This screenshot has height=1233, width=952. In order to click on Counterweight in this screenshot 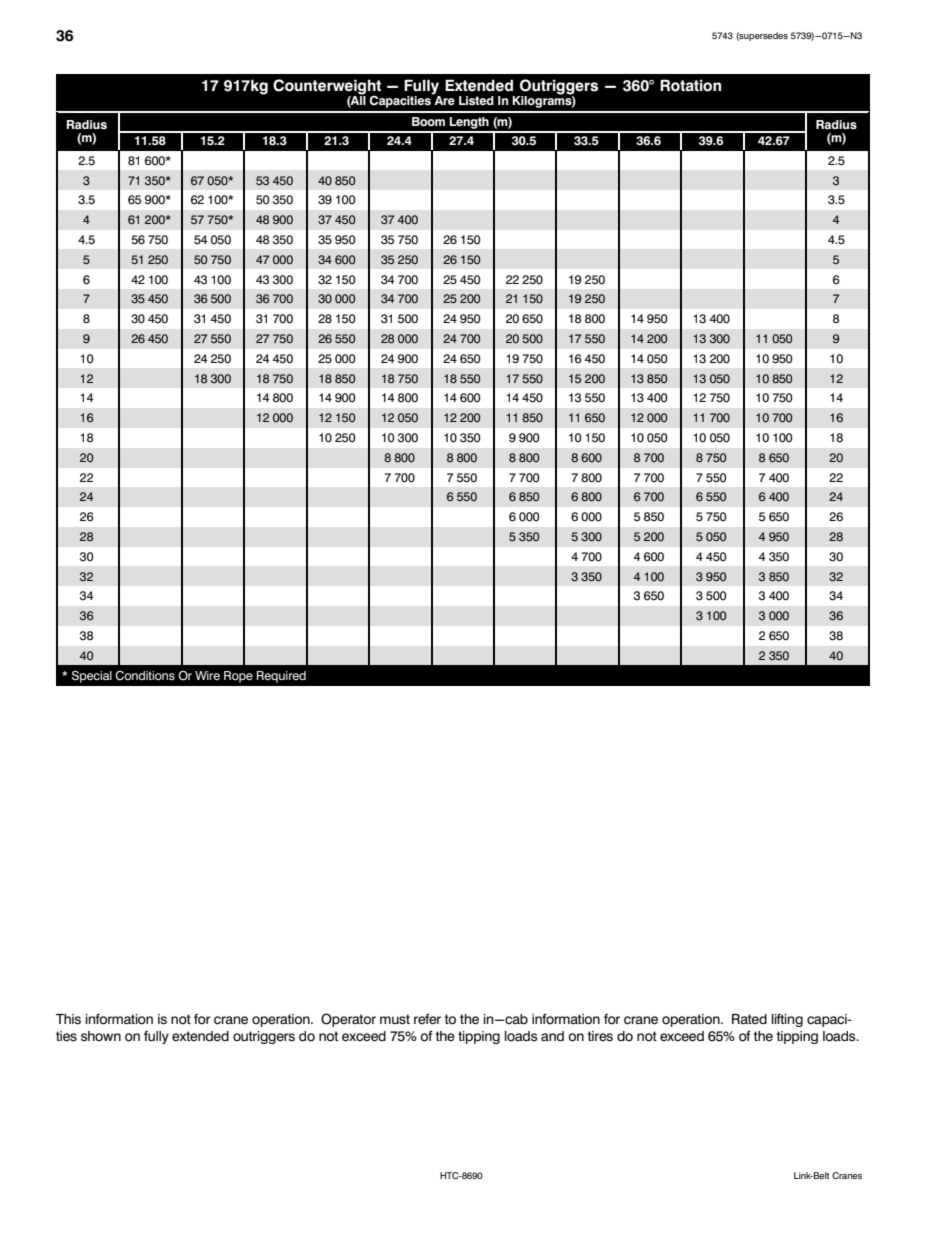, I will do `click(327, 88)`.
